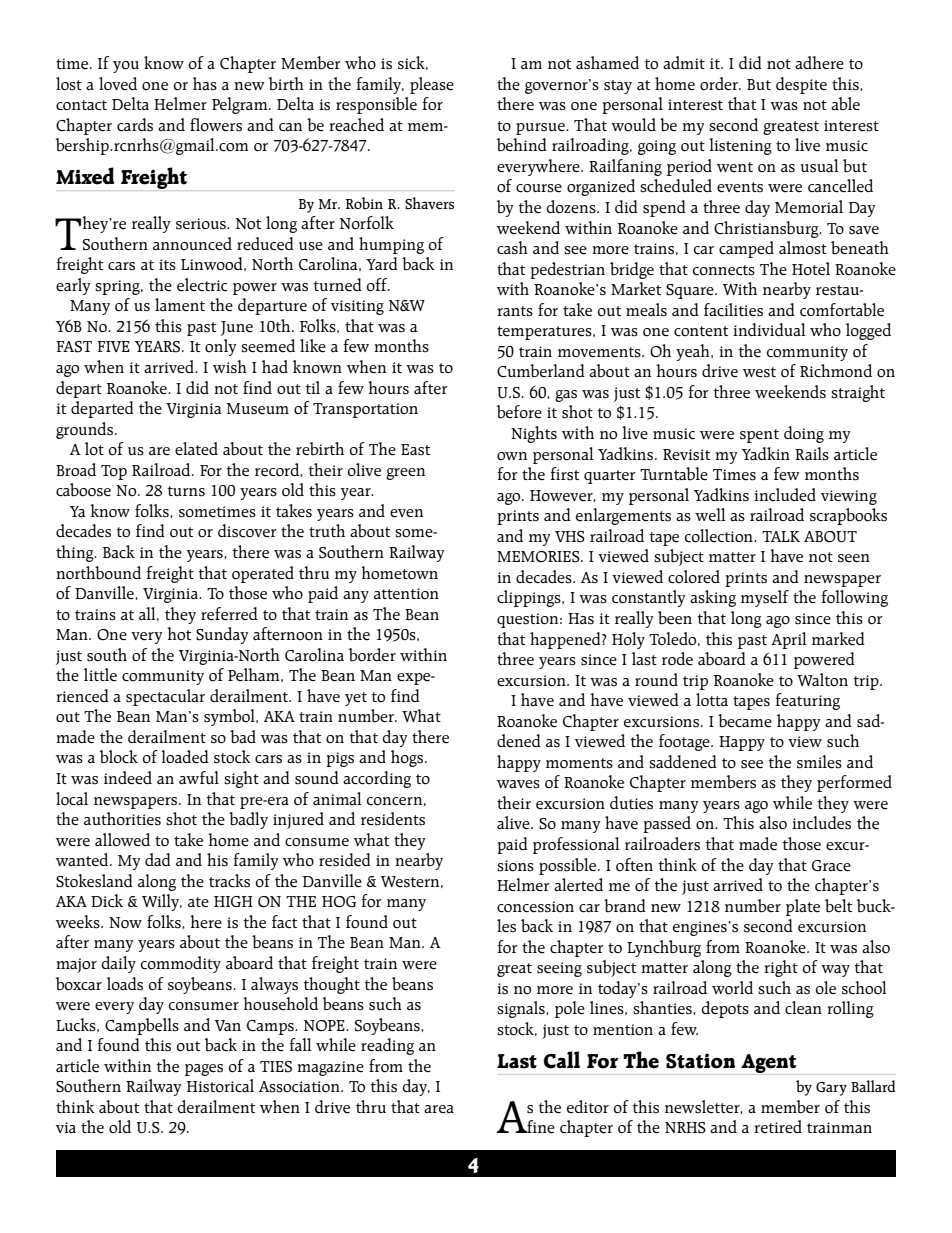  Describe the element at coordinates (229, 614) in the screenshot. I see `referred` at that location.
